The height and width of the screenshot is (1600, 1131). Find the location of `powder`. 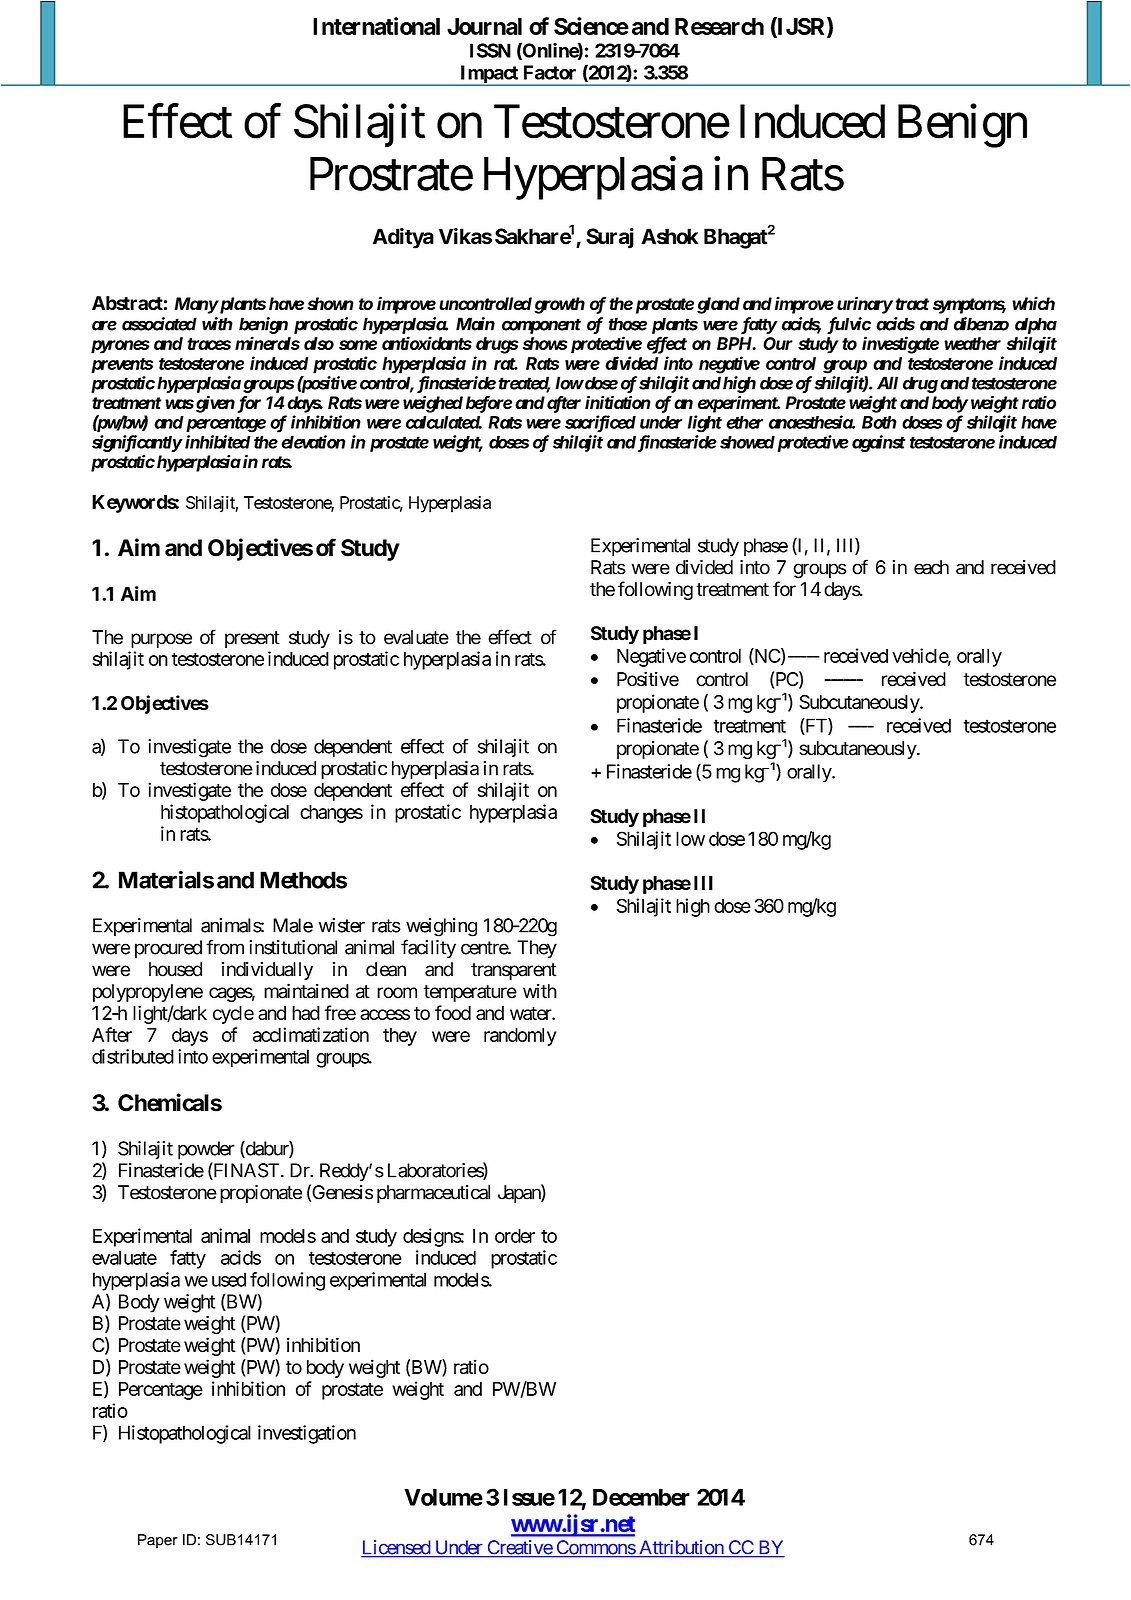

powder is located at coordinates (206, 1150).
